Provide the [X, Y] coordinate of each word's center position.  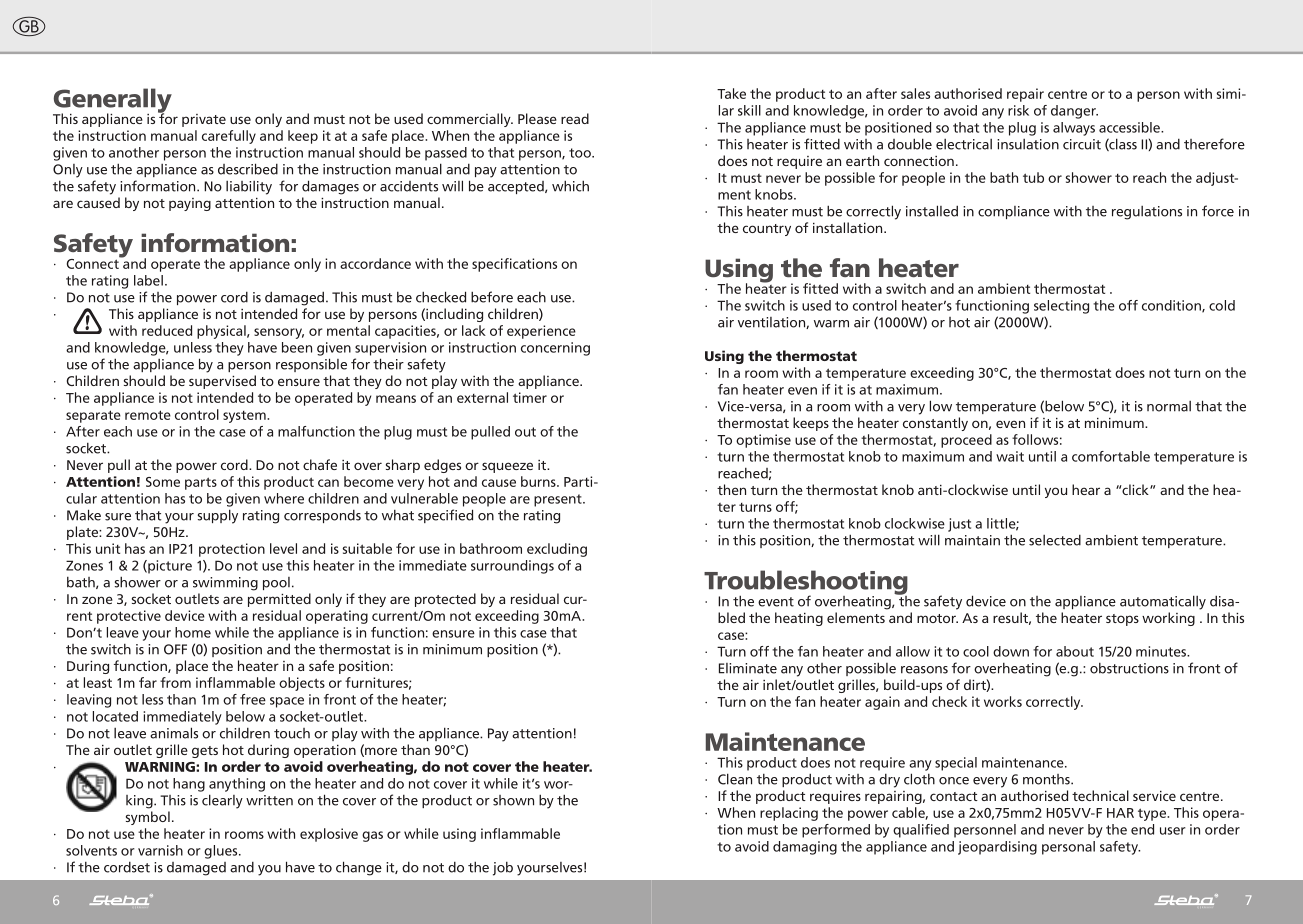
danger [1074, 112]
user [1173, 831]
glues [222, 852]
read [575, 118]
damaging [805, 848]
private [204, 120]
